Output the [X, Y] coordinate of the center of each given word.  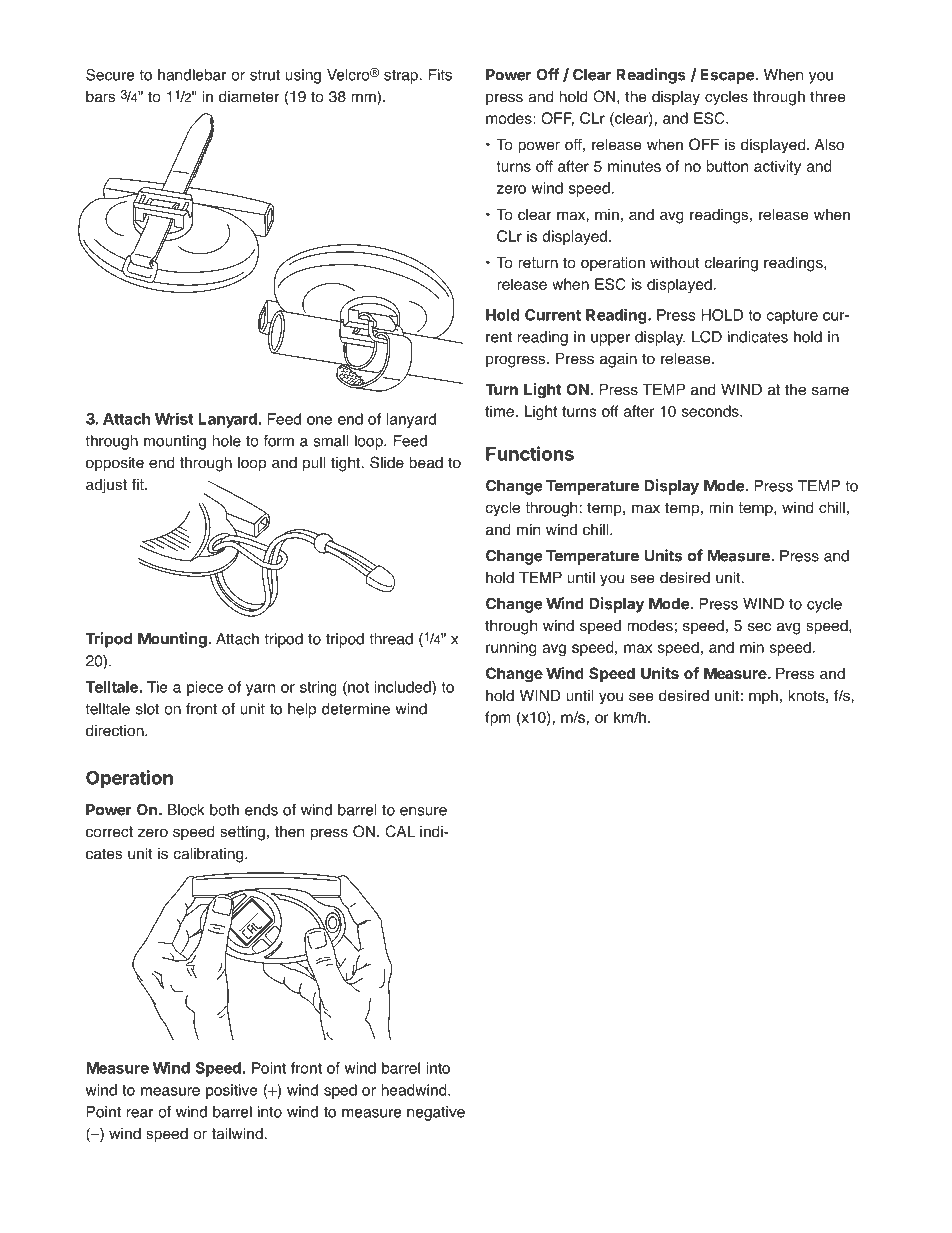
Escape [727, 76]
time [499, 411]
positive [232, 1091]
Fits [440, 75]
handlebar [192, 75]
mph [763, 697]
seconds [711, 411]
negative [436, 1113]
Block [186, 810]
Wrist [174, 419]
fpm [498, 718]
